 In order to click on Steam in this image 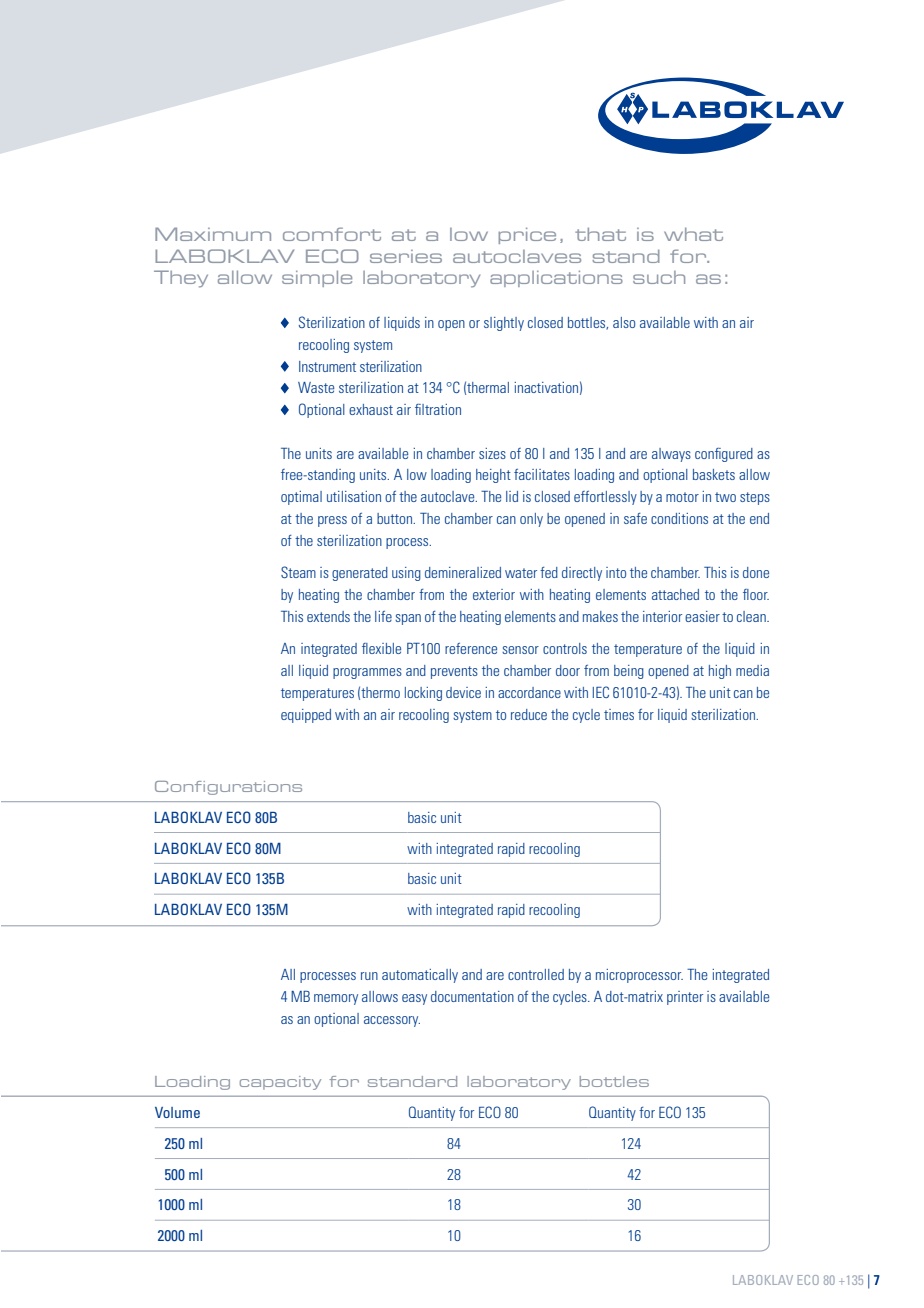, I will do `click(298, 572)`.
